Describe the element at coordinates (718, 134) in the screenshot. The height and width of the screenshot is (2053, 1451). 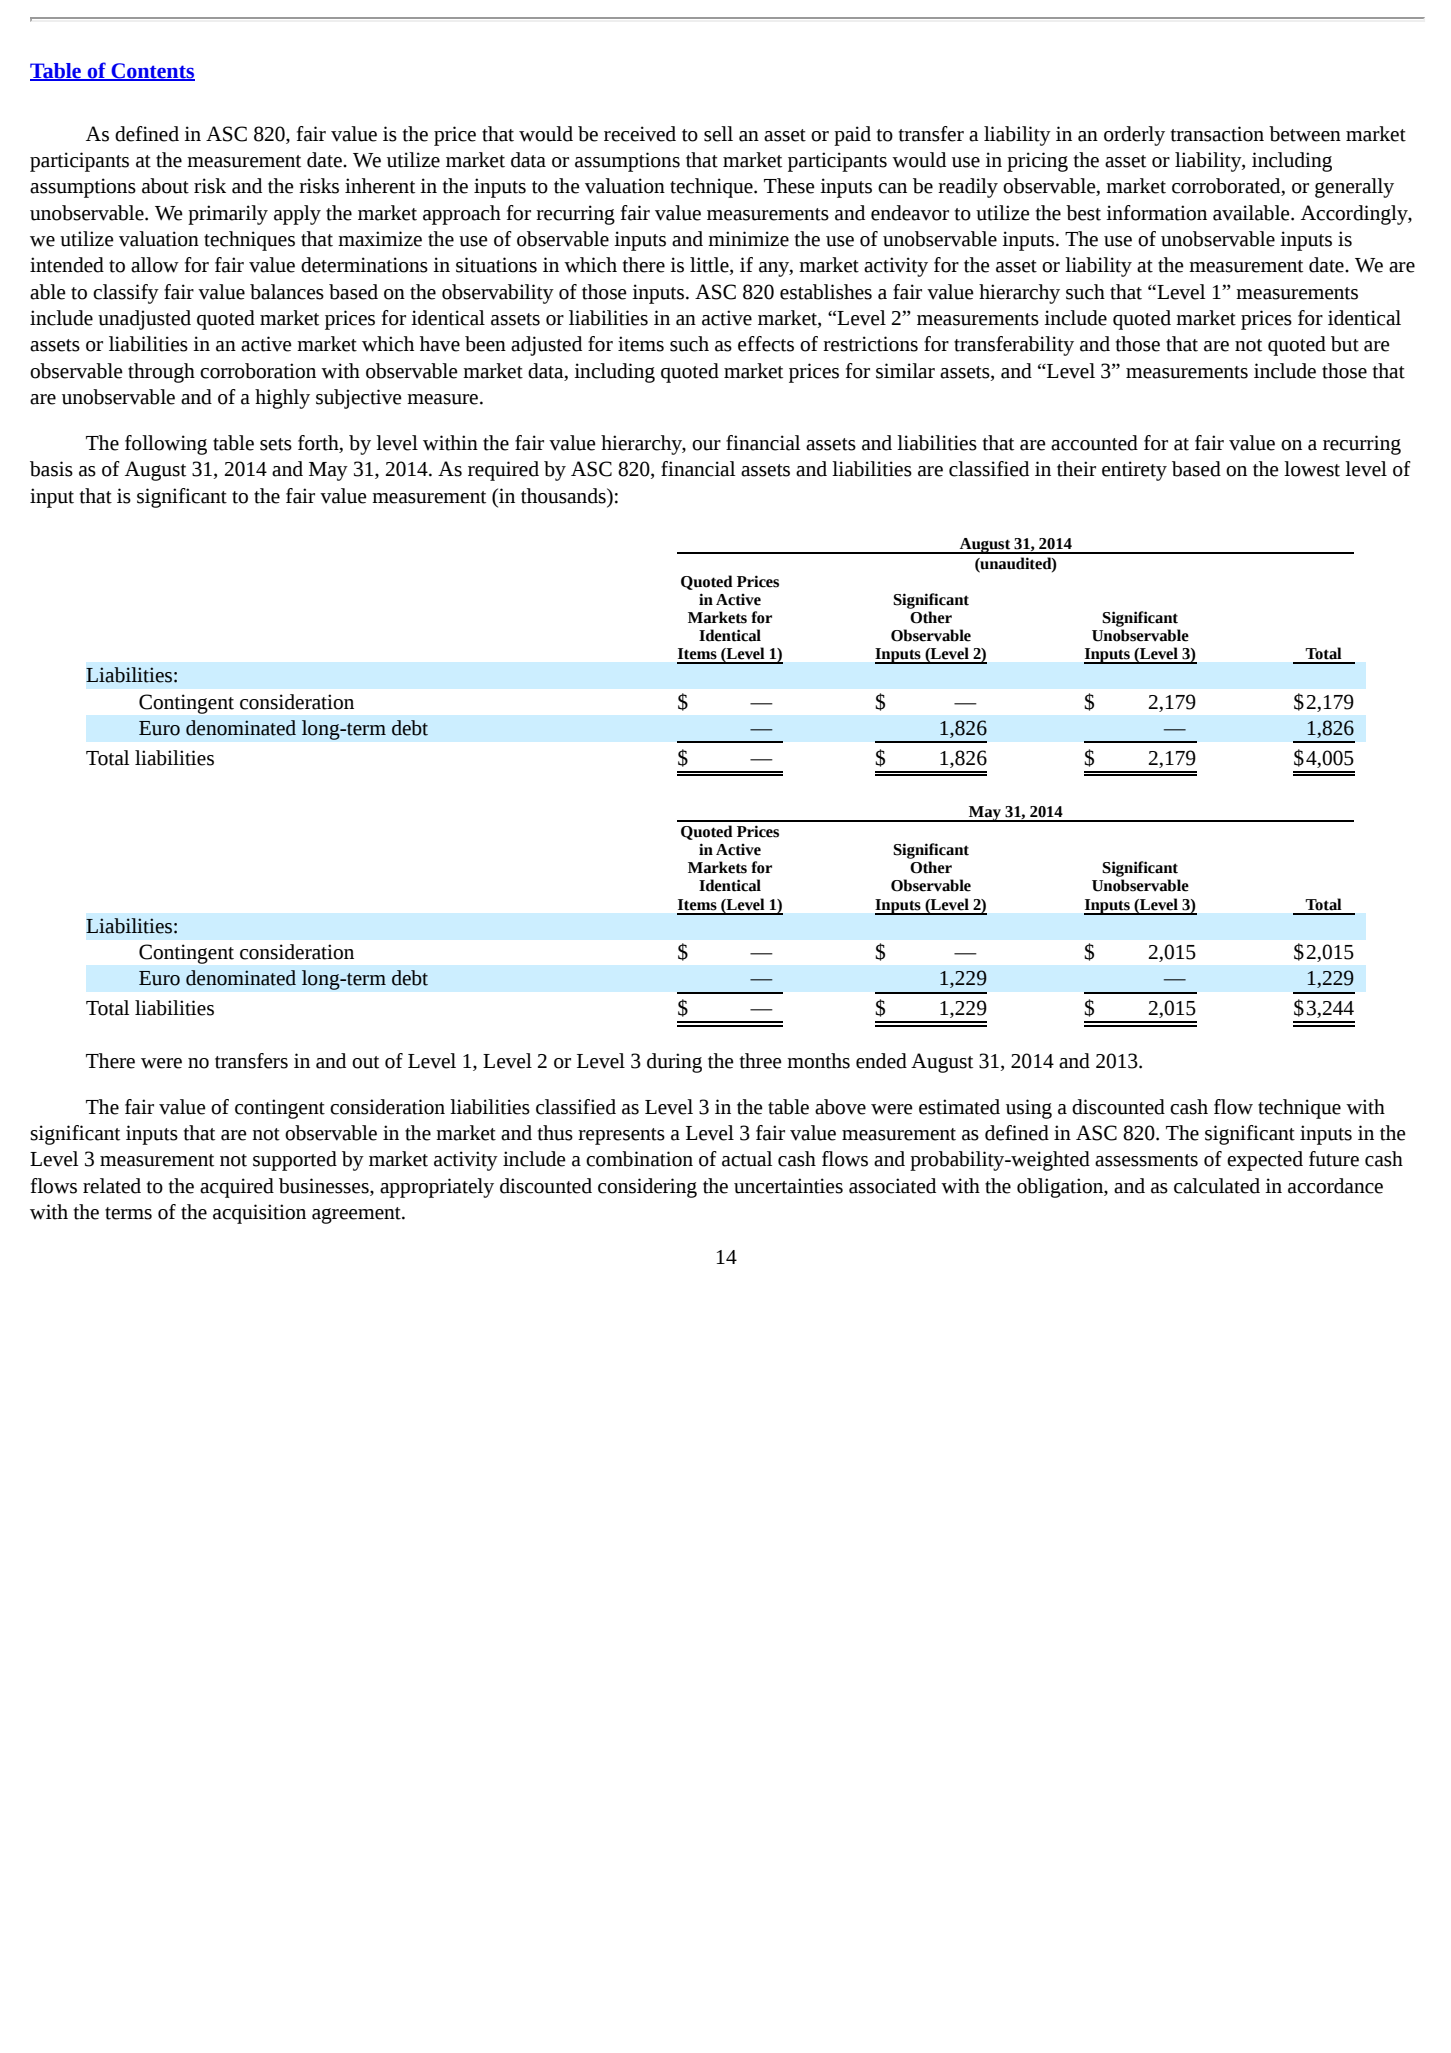
I see `sell` at that location.
